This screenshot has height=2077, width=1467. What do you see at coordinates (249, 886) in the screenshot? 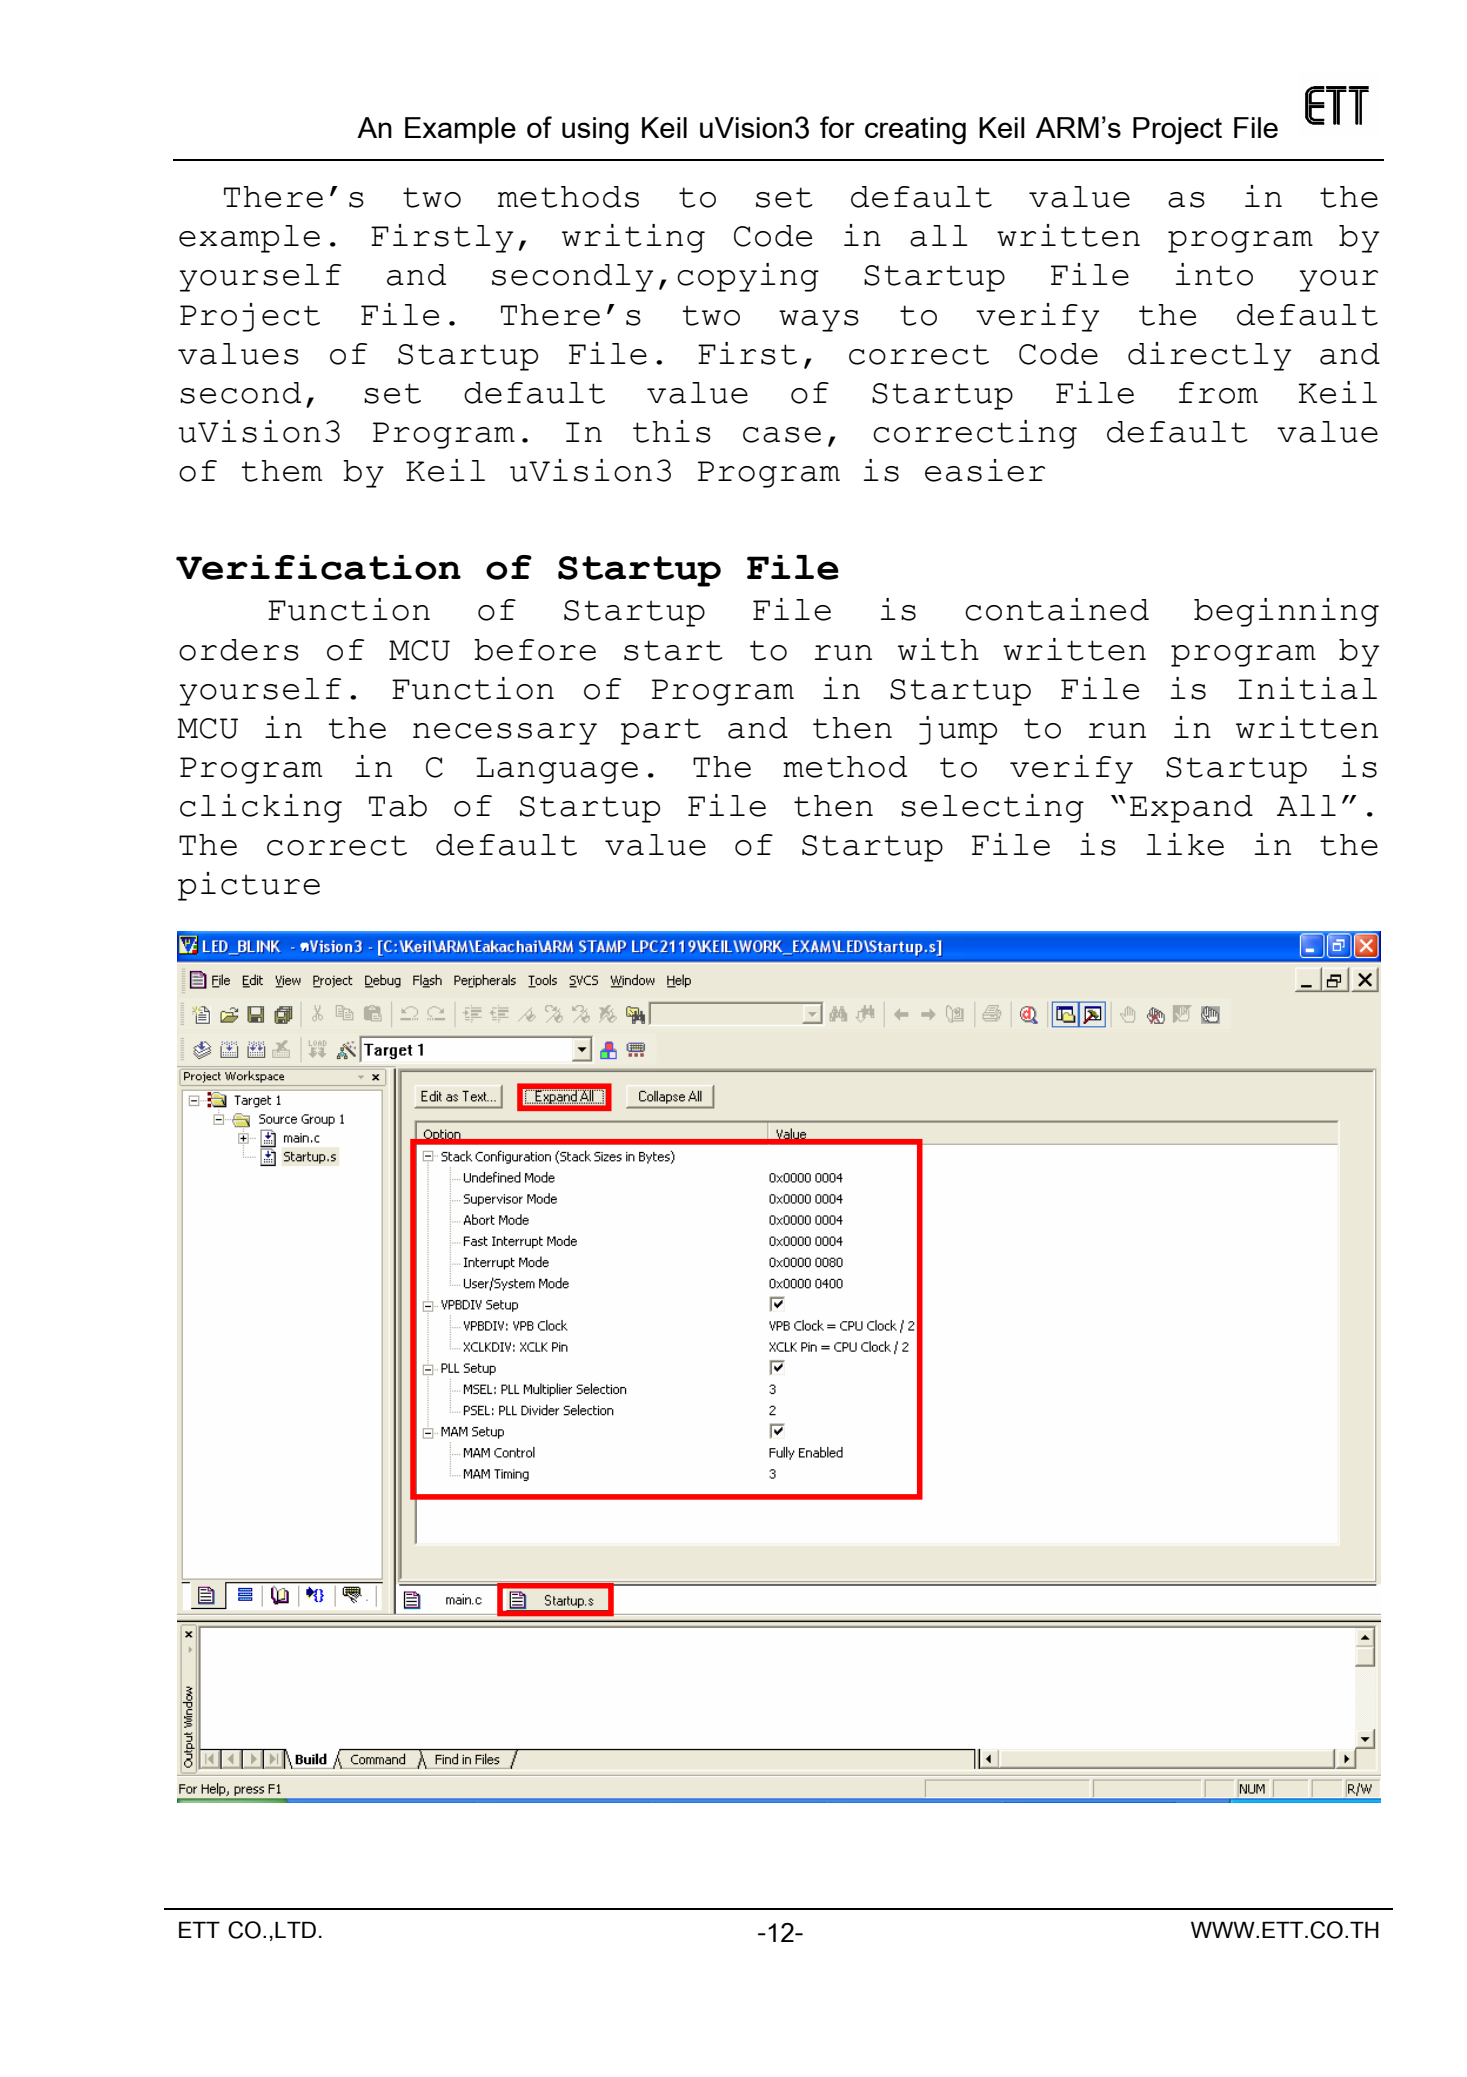
I see `picture` at bounding box center [249, 886].
